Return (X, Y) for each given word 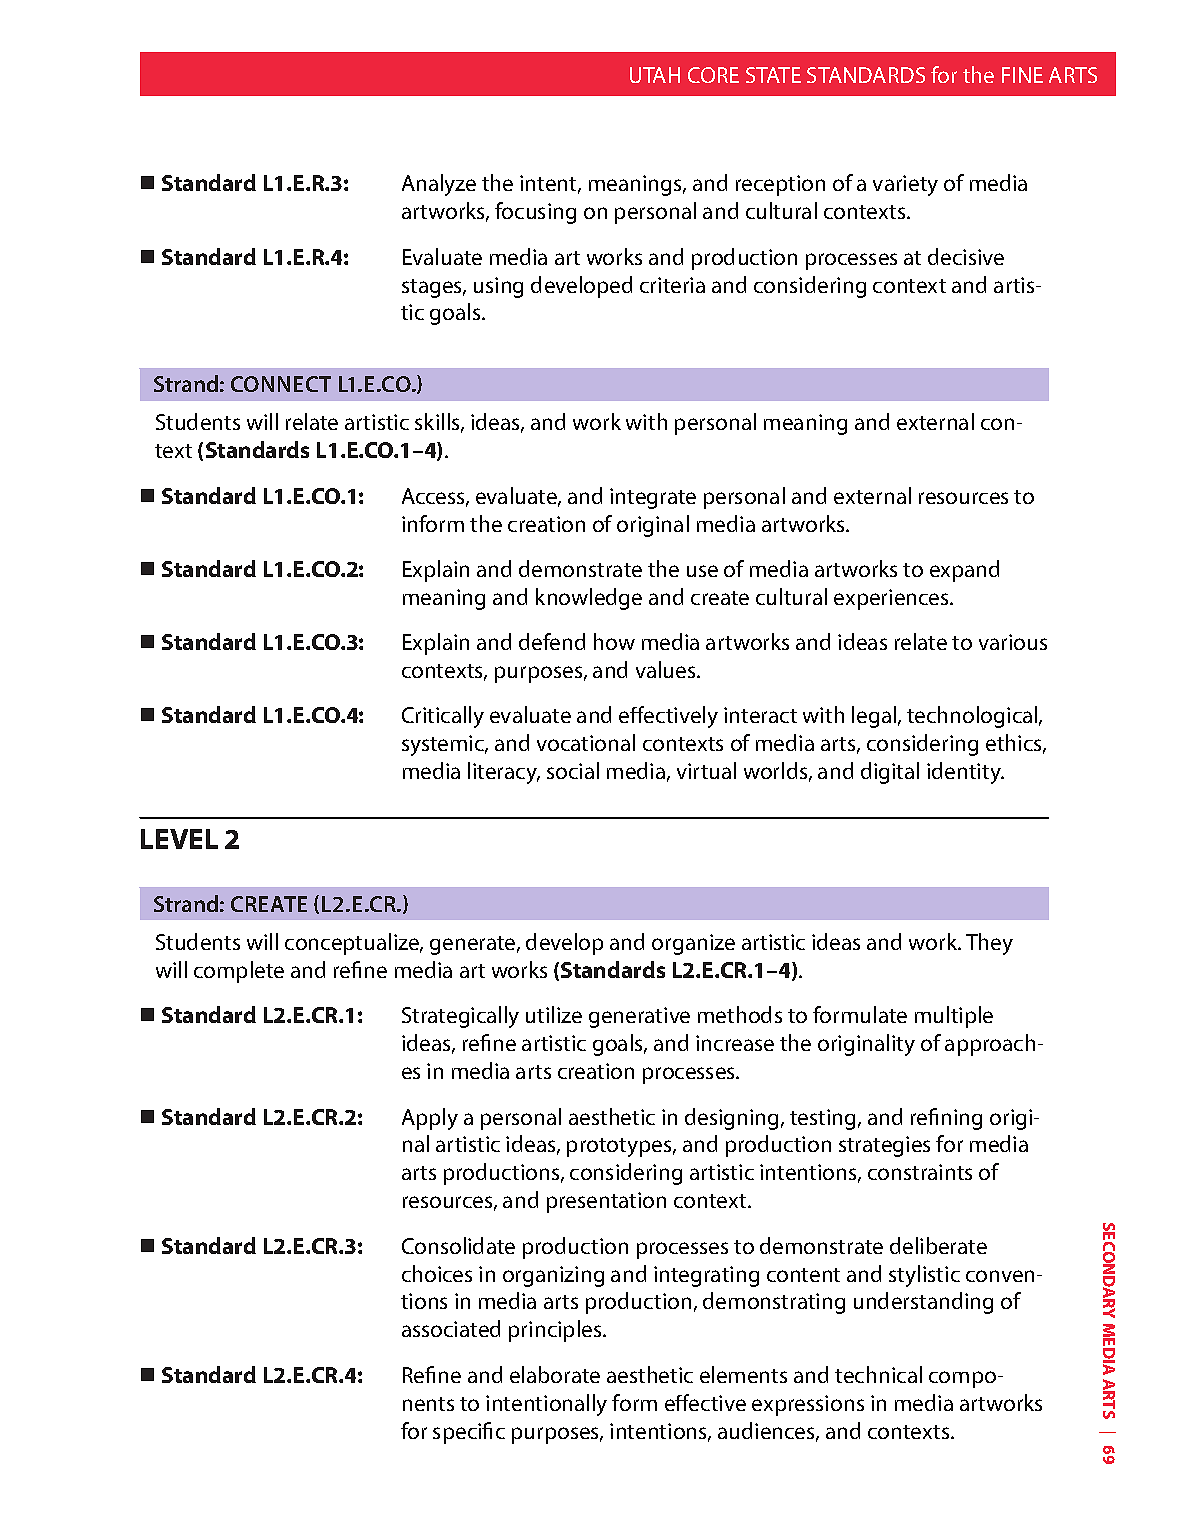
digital (890, 773)
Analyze (439, 185)
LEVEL (179, 839)
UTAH (655, 75)
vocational (586, 742)
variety (905, 185)
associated (451, 1328)
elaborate (555, 1374)
